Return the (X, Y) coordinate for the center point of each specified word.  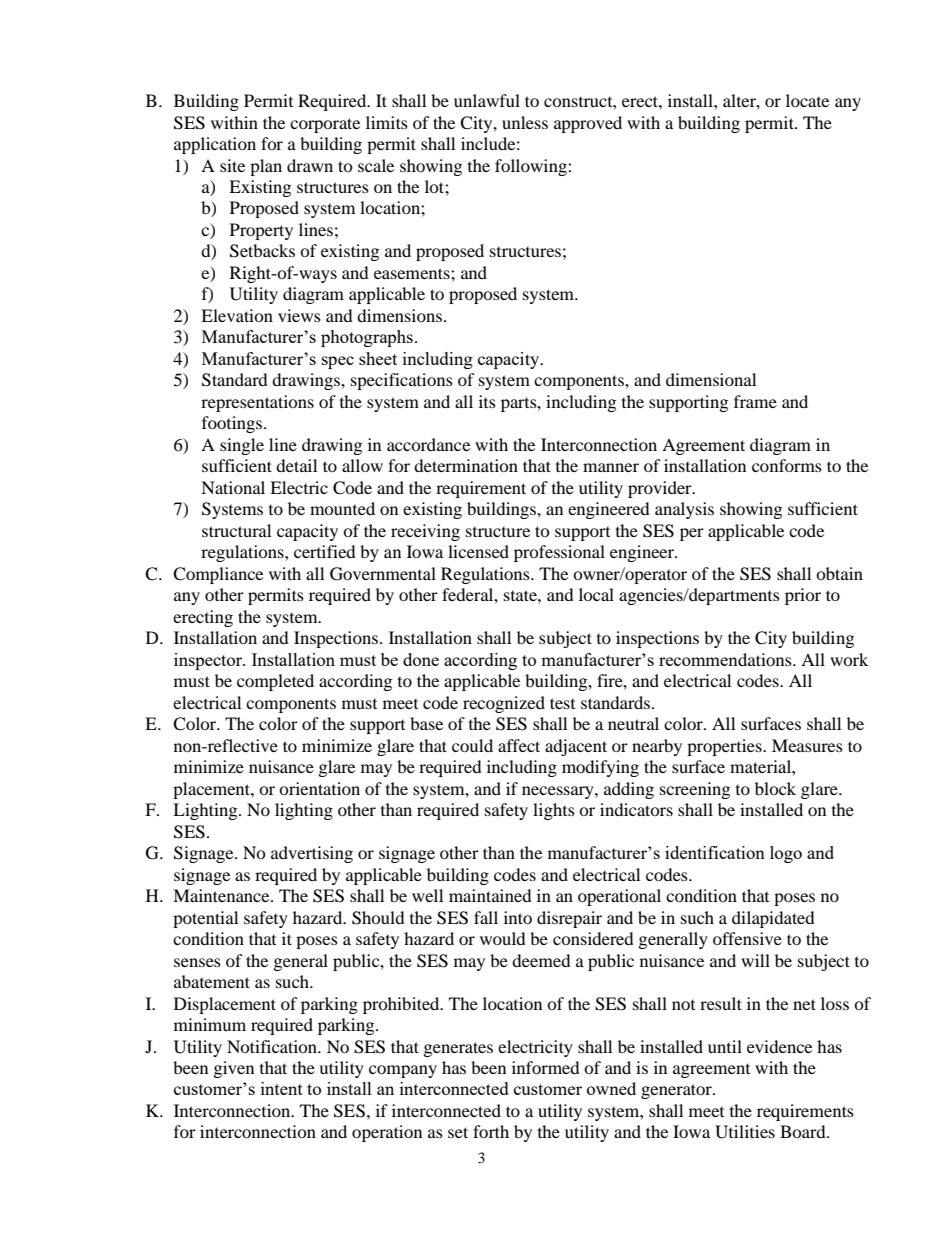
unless (525, 122)
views (299, 315)
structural (236, 530)
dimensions (401, 315)
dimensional (711, 379)
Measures (807, 745)
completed (275, 682)
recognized (504, 704)
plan (266, 167)
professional (559, 553)
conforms (787, 465)
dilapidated (773, 919)
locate (807, 100)
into (518, 917)
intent (282, 1088)
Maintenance (222, 895)
